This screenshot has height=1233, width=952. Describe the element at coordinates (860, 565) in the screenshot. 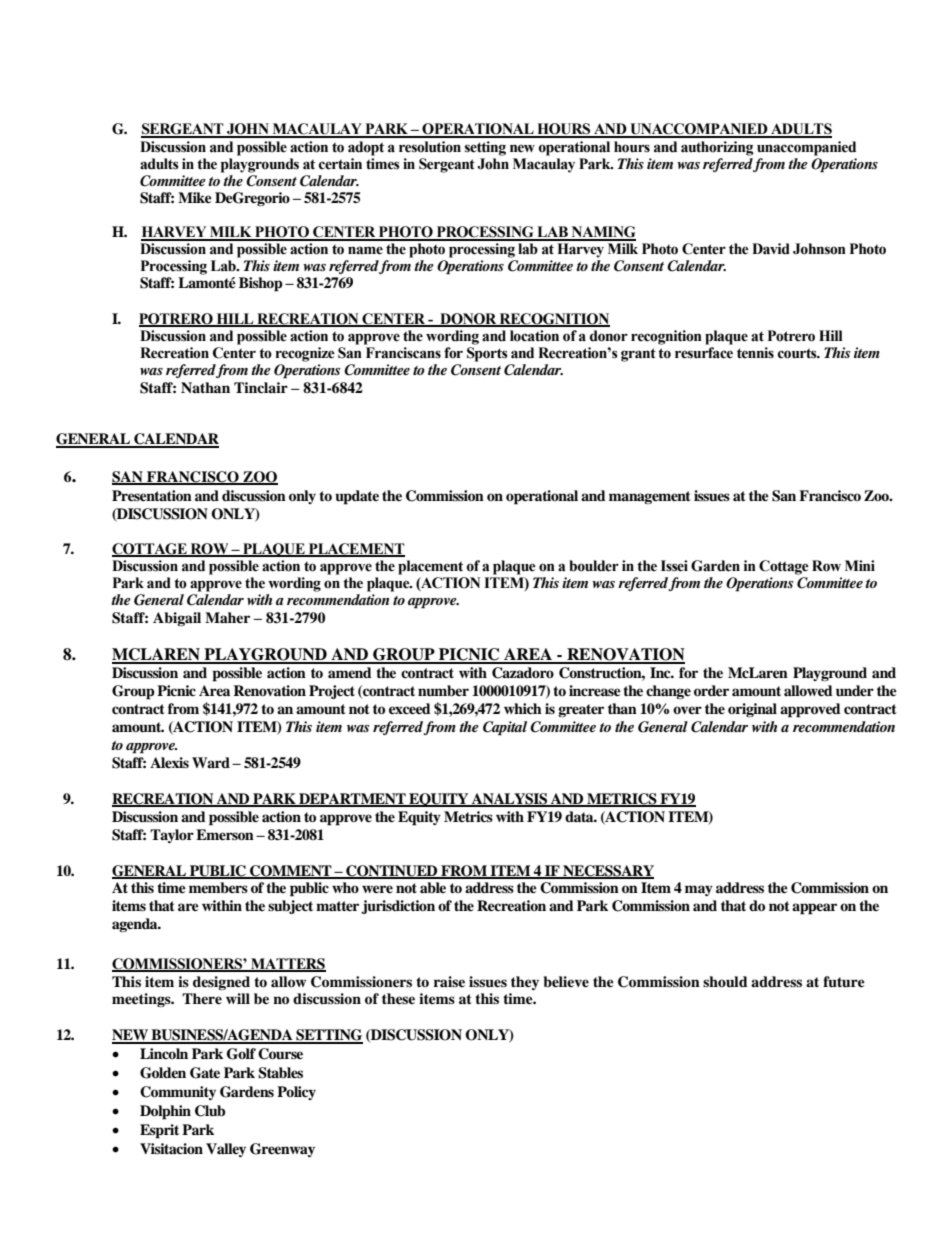

I see `Mini` at that location.
